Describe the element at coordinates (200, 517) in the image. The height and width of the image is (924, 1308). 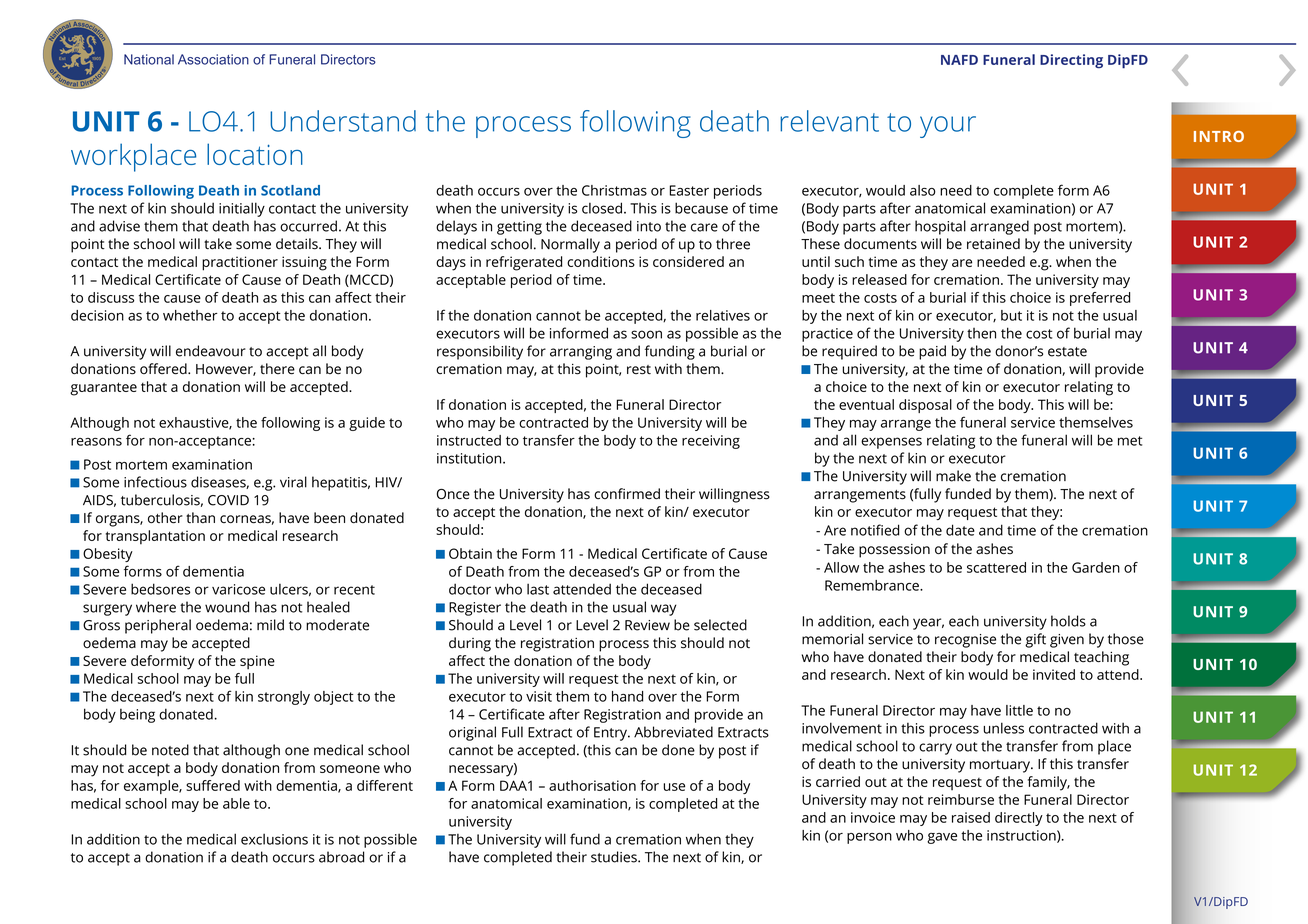
I see `than` at that location.
